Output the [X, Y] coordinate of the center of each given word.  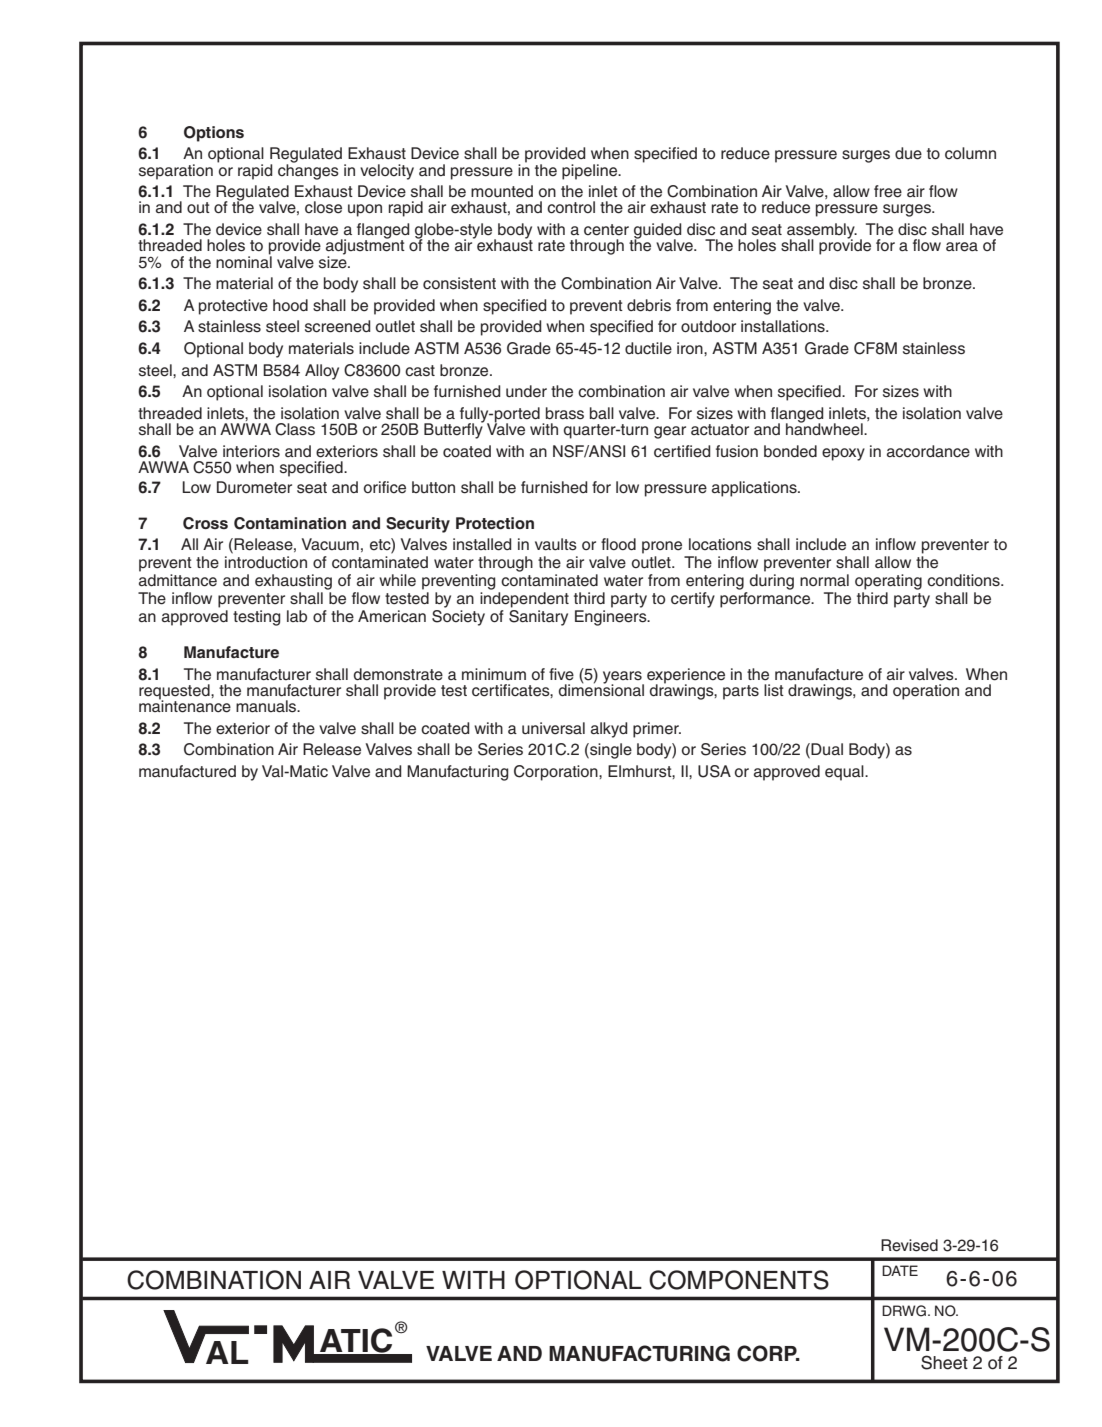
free [888, 191]
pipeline [591, 172]
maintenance [185, 705]
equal [845, 773]
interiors [251, 451]
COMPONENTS [739, 1280]
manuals [267, 706]
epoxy [843, 454]
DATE [900, 1270]
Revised [909, 1245]
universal [553, 728]
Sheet [944, 1362]
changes [308, 171]
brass [565, 413]
